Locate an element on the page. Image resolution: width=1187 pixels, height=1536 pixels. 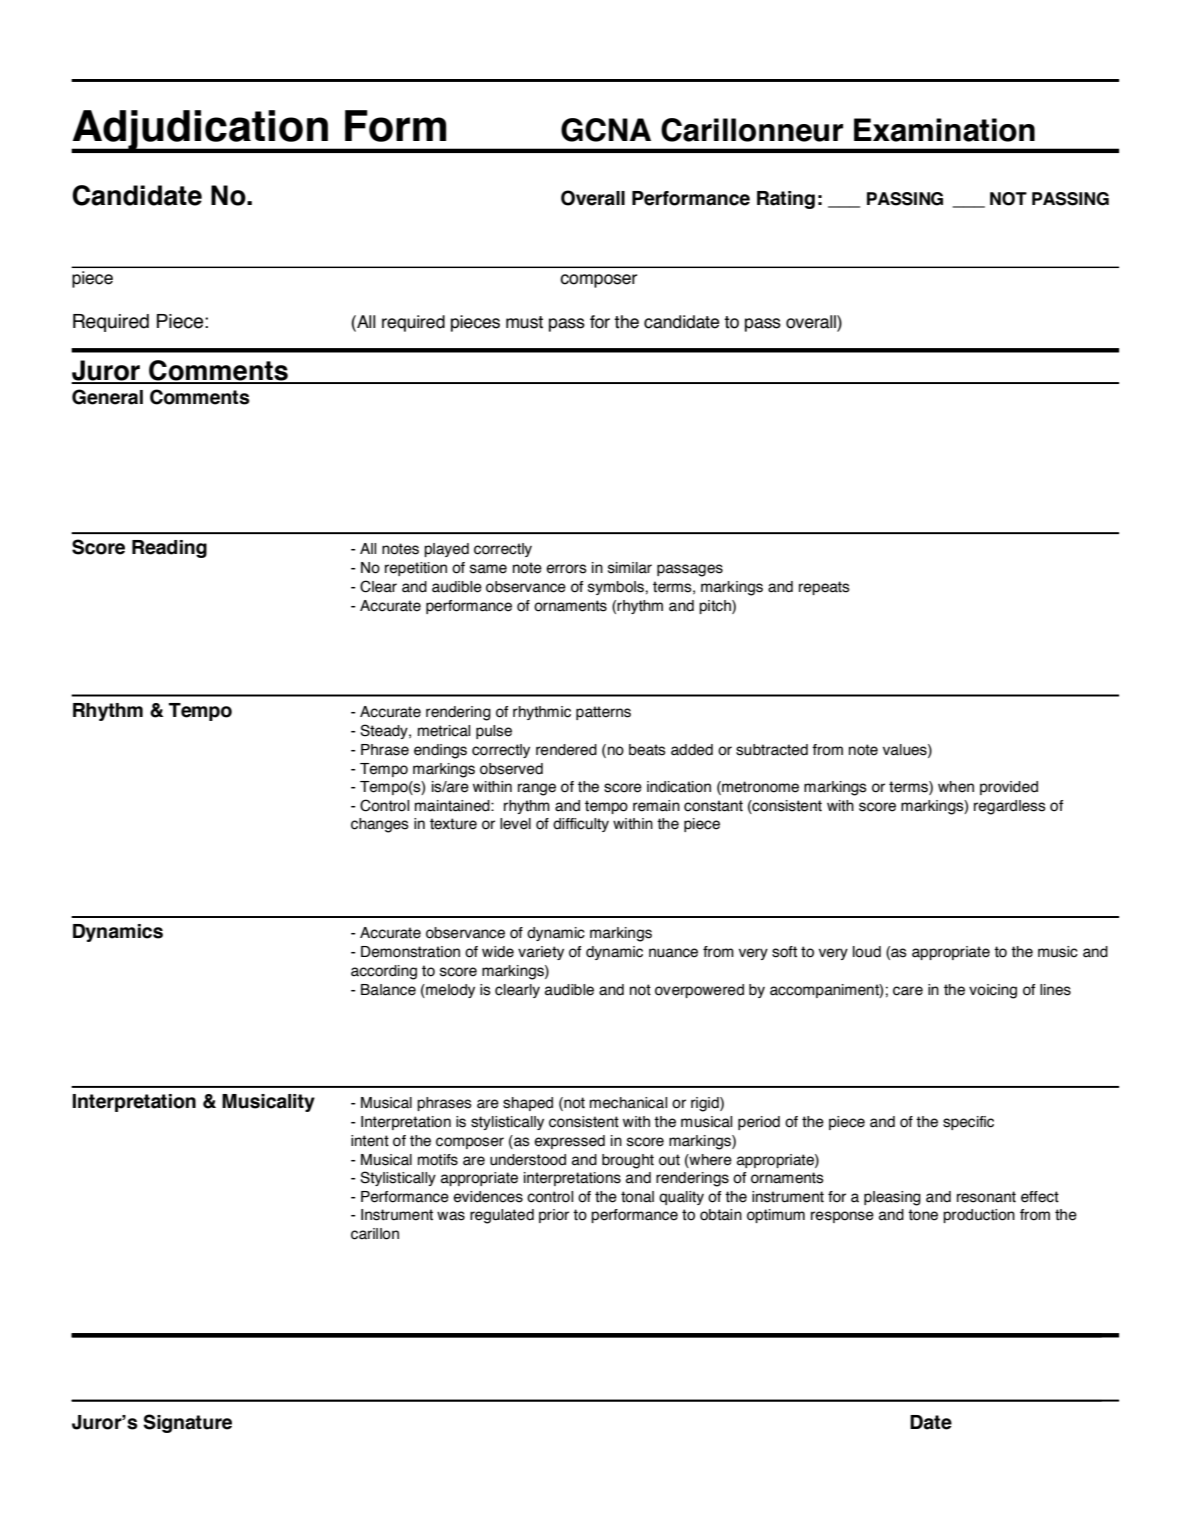
errors is located at coordinates (566, 569).
